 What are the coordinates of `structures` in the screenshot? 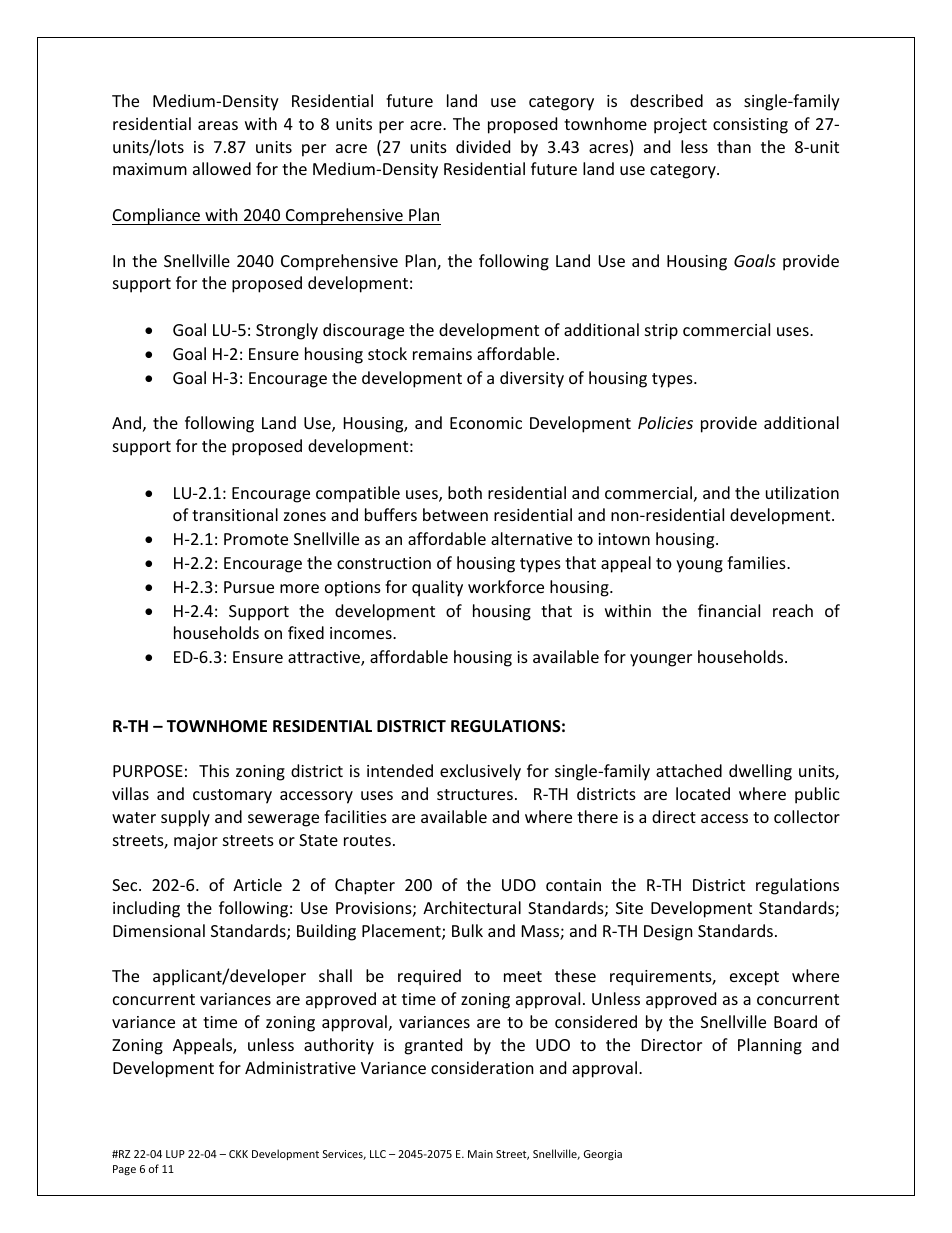 It's located at (475, 794).
